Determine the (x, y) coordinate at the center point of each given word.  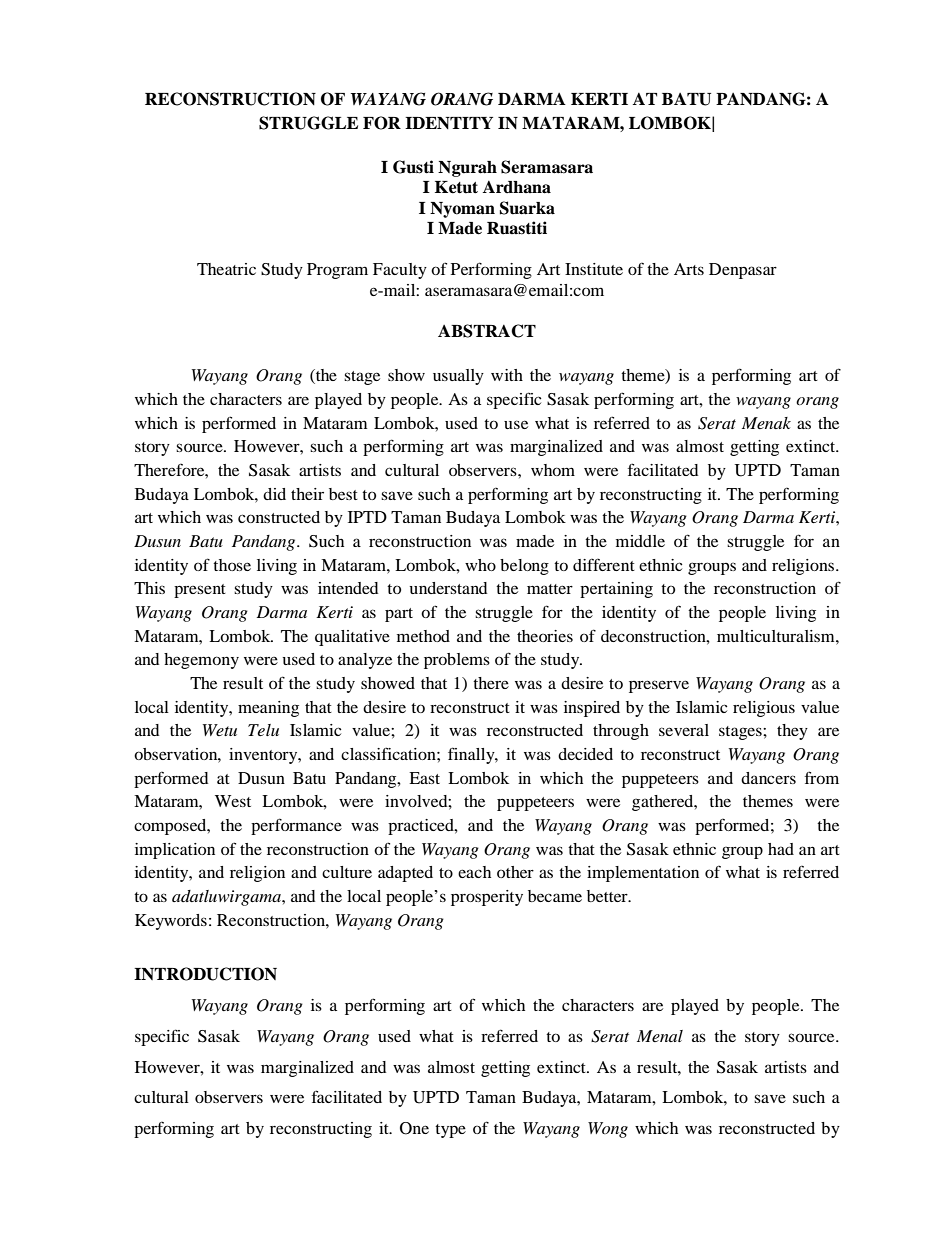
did (274, 494)
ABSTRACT (487, 331)
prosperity (487, 898)
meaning (268, 709)
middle (640, 541)
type (450, 1131)
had (781, 849)
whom (553, 470)
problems (457, 661)
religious (764, 709)
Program (337, 271)
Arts (689, 269)
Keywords (171, 922)
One (414, 1128)
